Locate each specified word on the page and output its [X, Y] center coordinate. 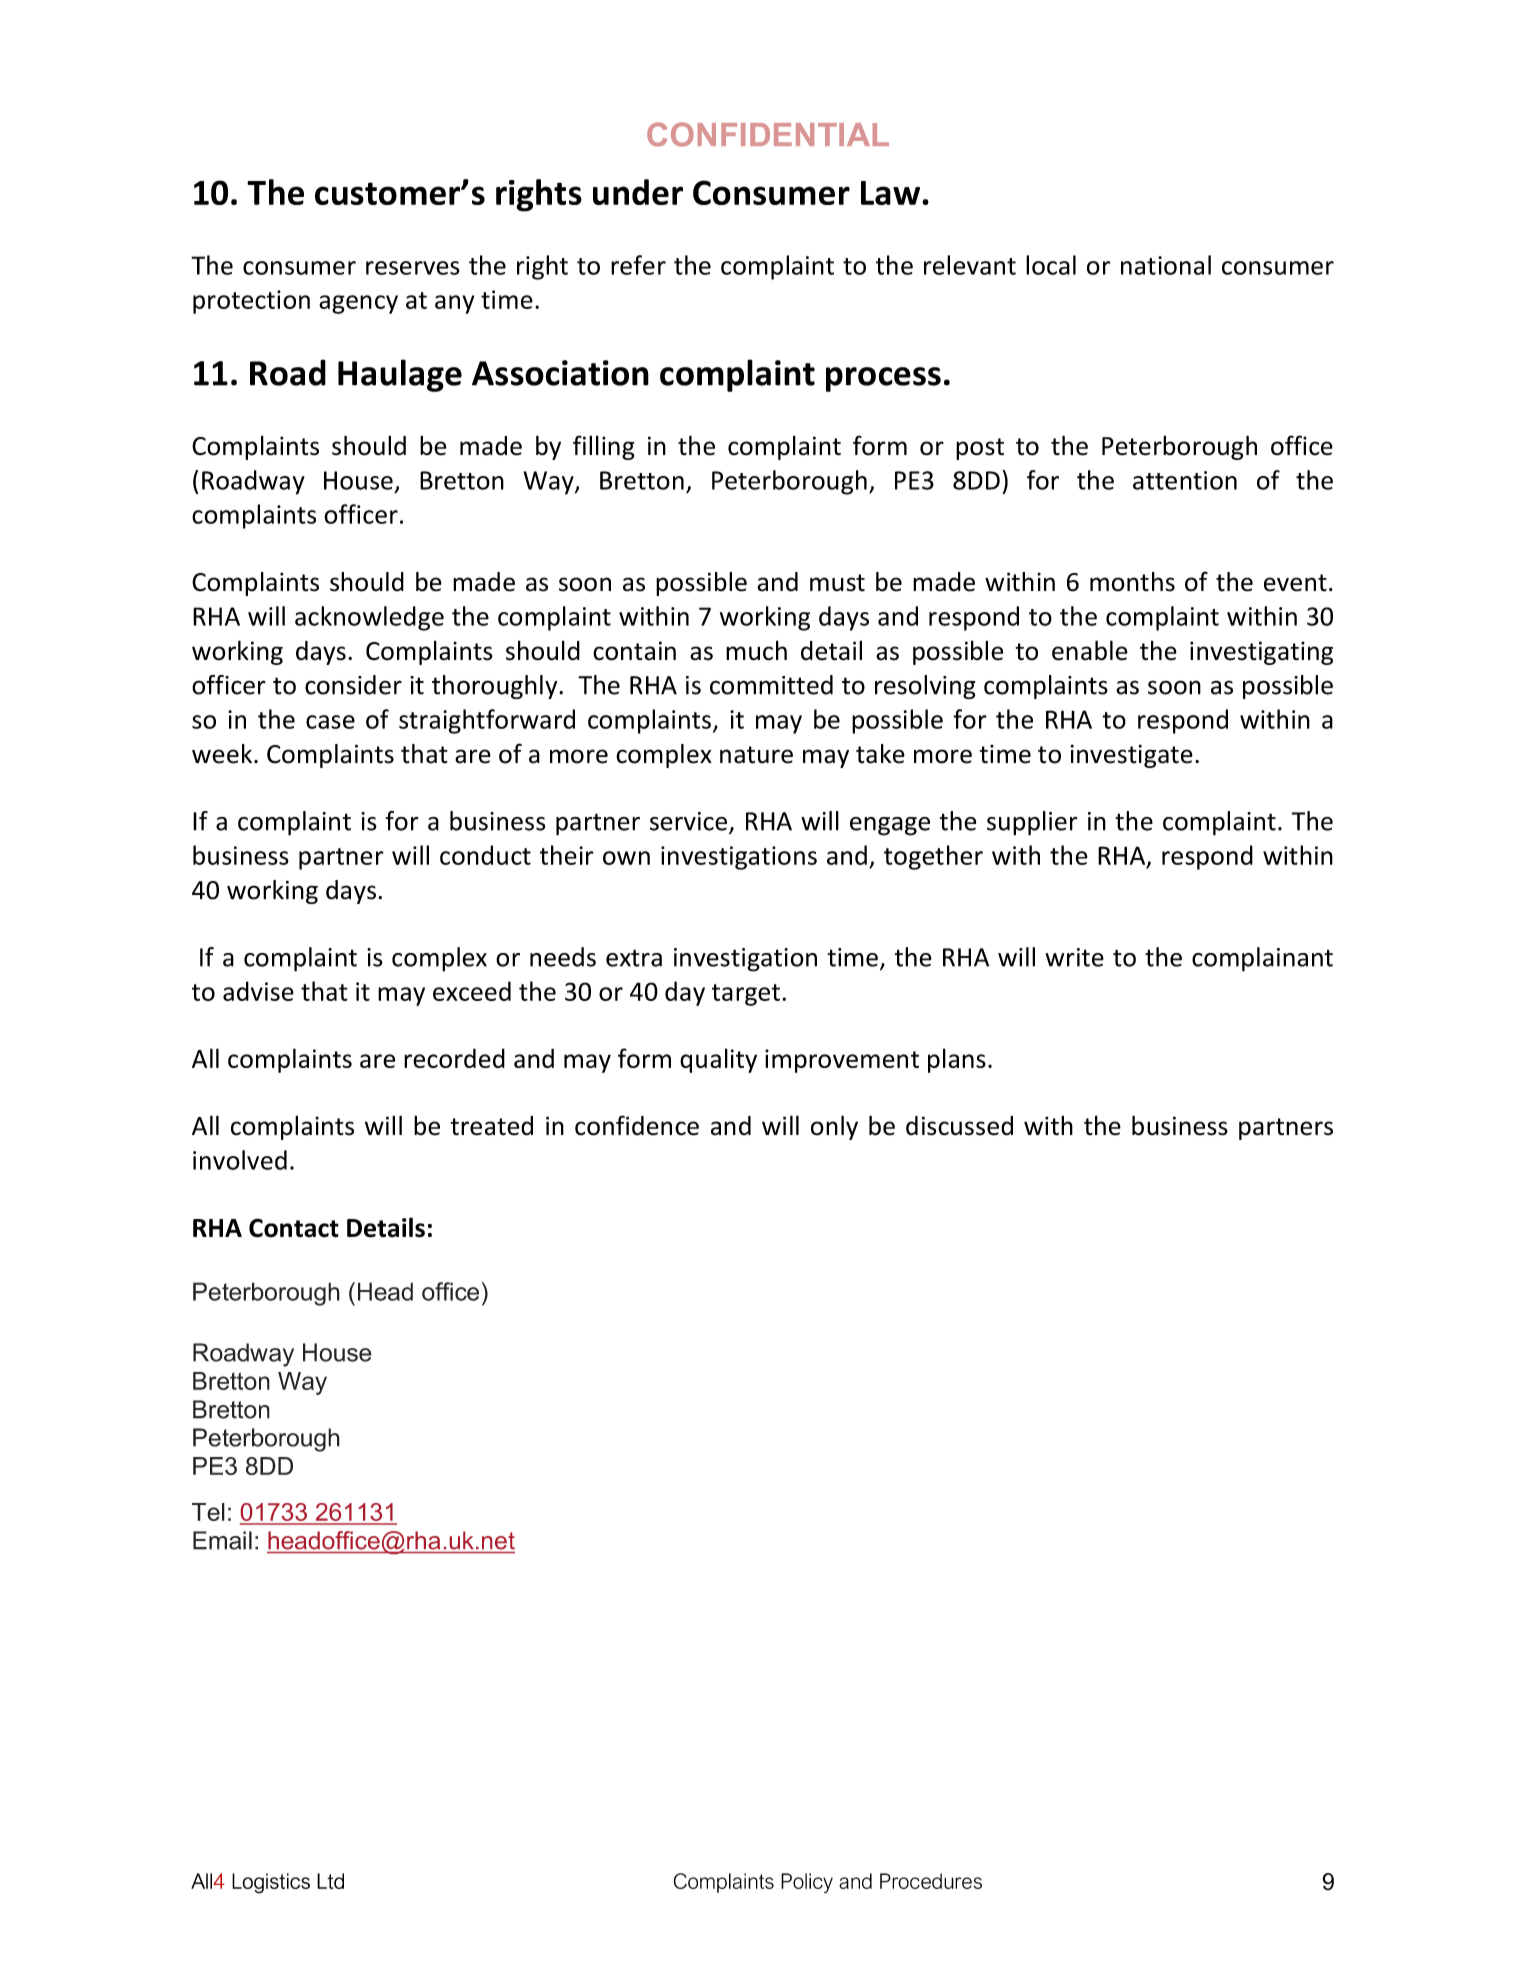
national [1166, 265]
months [1132, 582]
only [834, 1127]
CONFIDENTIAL [768, 134]
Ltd [330, 1881]
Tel [208, 1512]
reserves [413, 268]
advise [258, 991]
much [756, 650]
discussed [959, 1126]
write [1074, 957]
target [746, 995]
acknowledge [369, 618]
